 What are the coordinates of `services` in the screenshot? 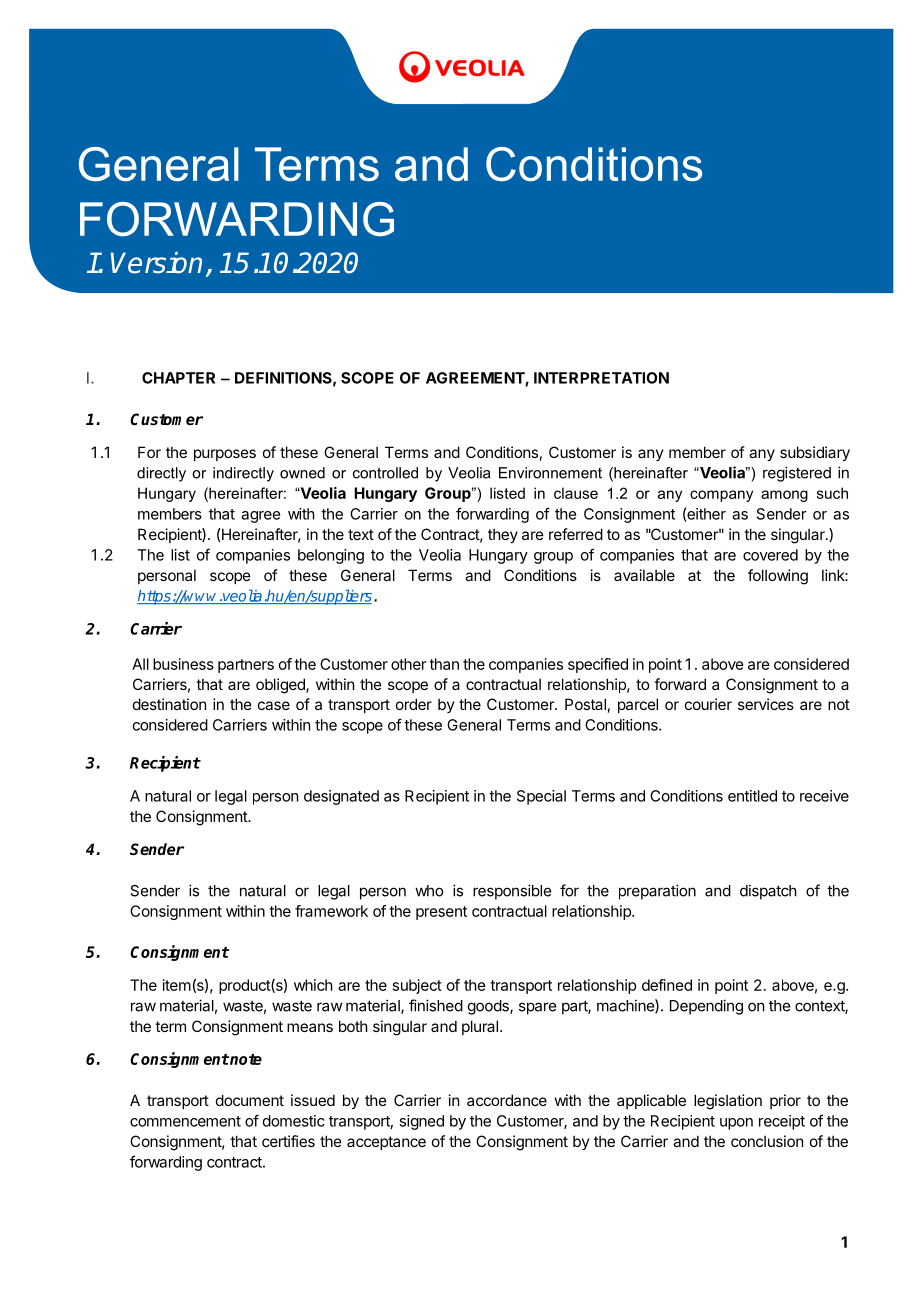 It's located at (766, 704).
